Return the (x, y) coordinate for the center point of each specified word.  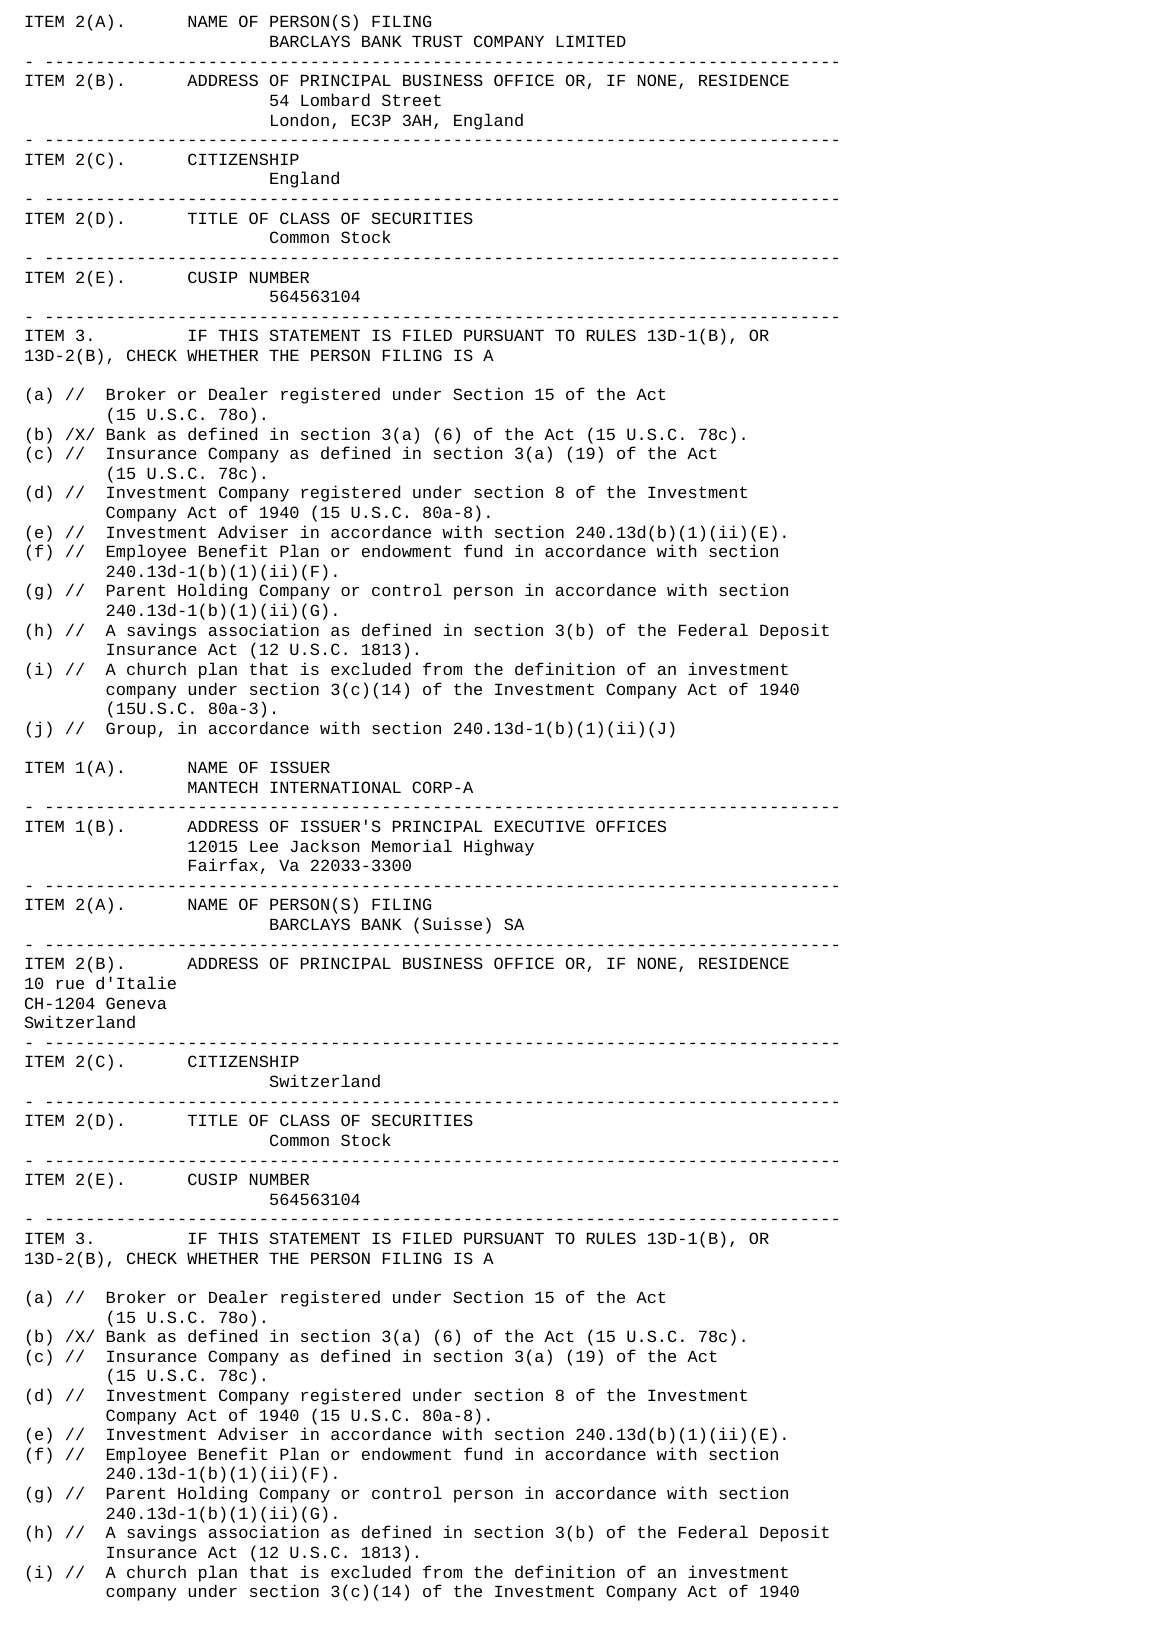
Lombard (335, 99)
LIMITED (591, 41)
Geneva (136, 1003)
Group (131, 730)
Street (411, 100)
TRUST (437, 41)
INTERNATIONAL (335, 787)
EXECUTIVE (540, 826)
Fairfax (223, 864)
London (300, 119)
